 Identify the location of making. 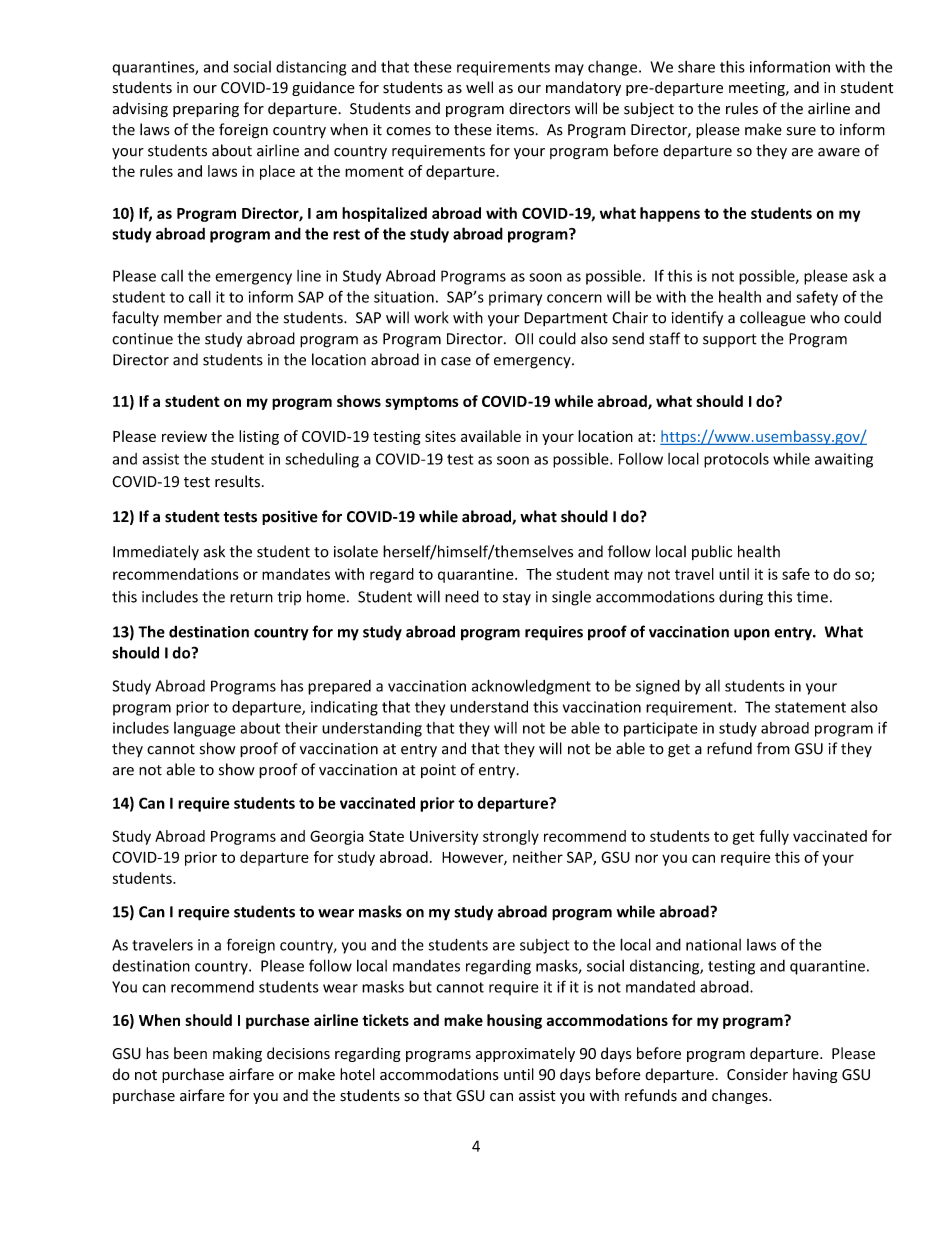
(237, 1054).
